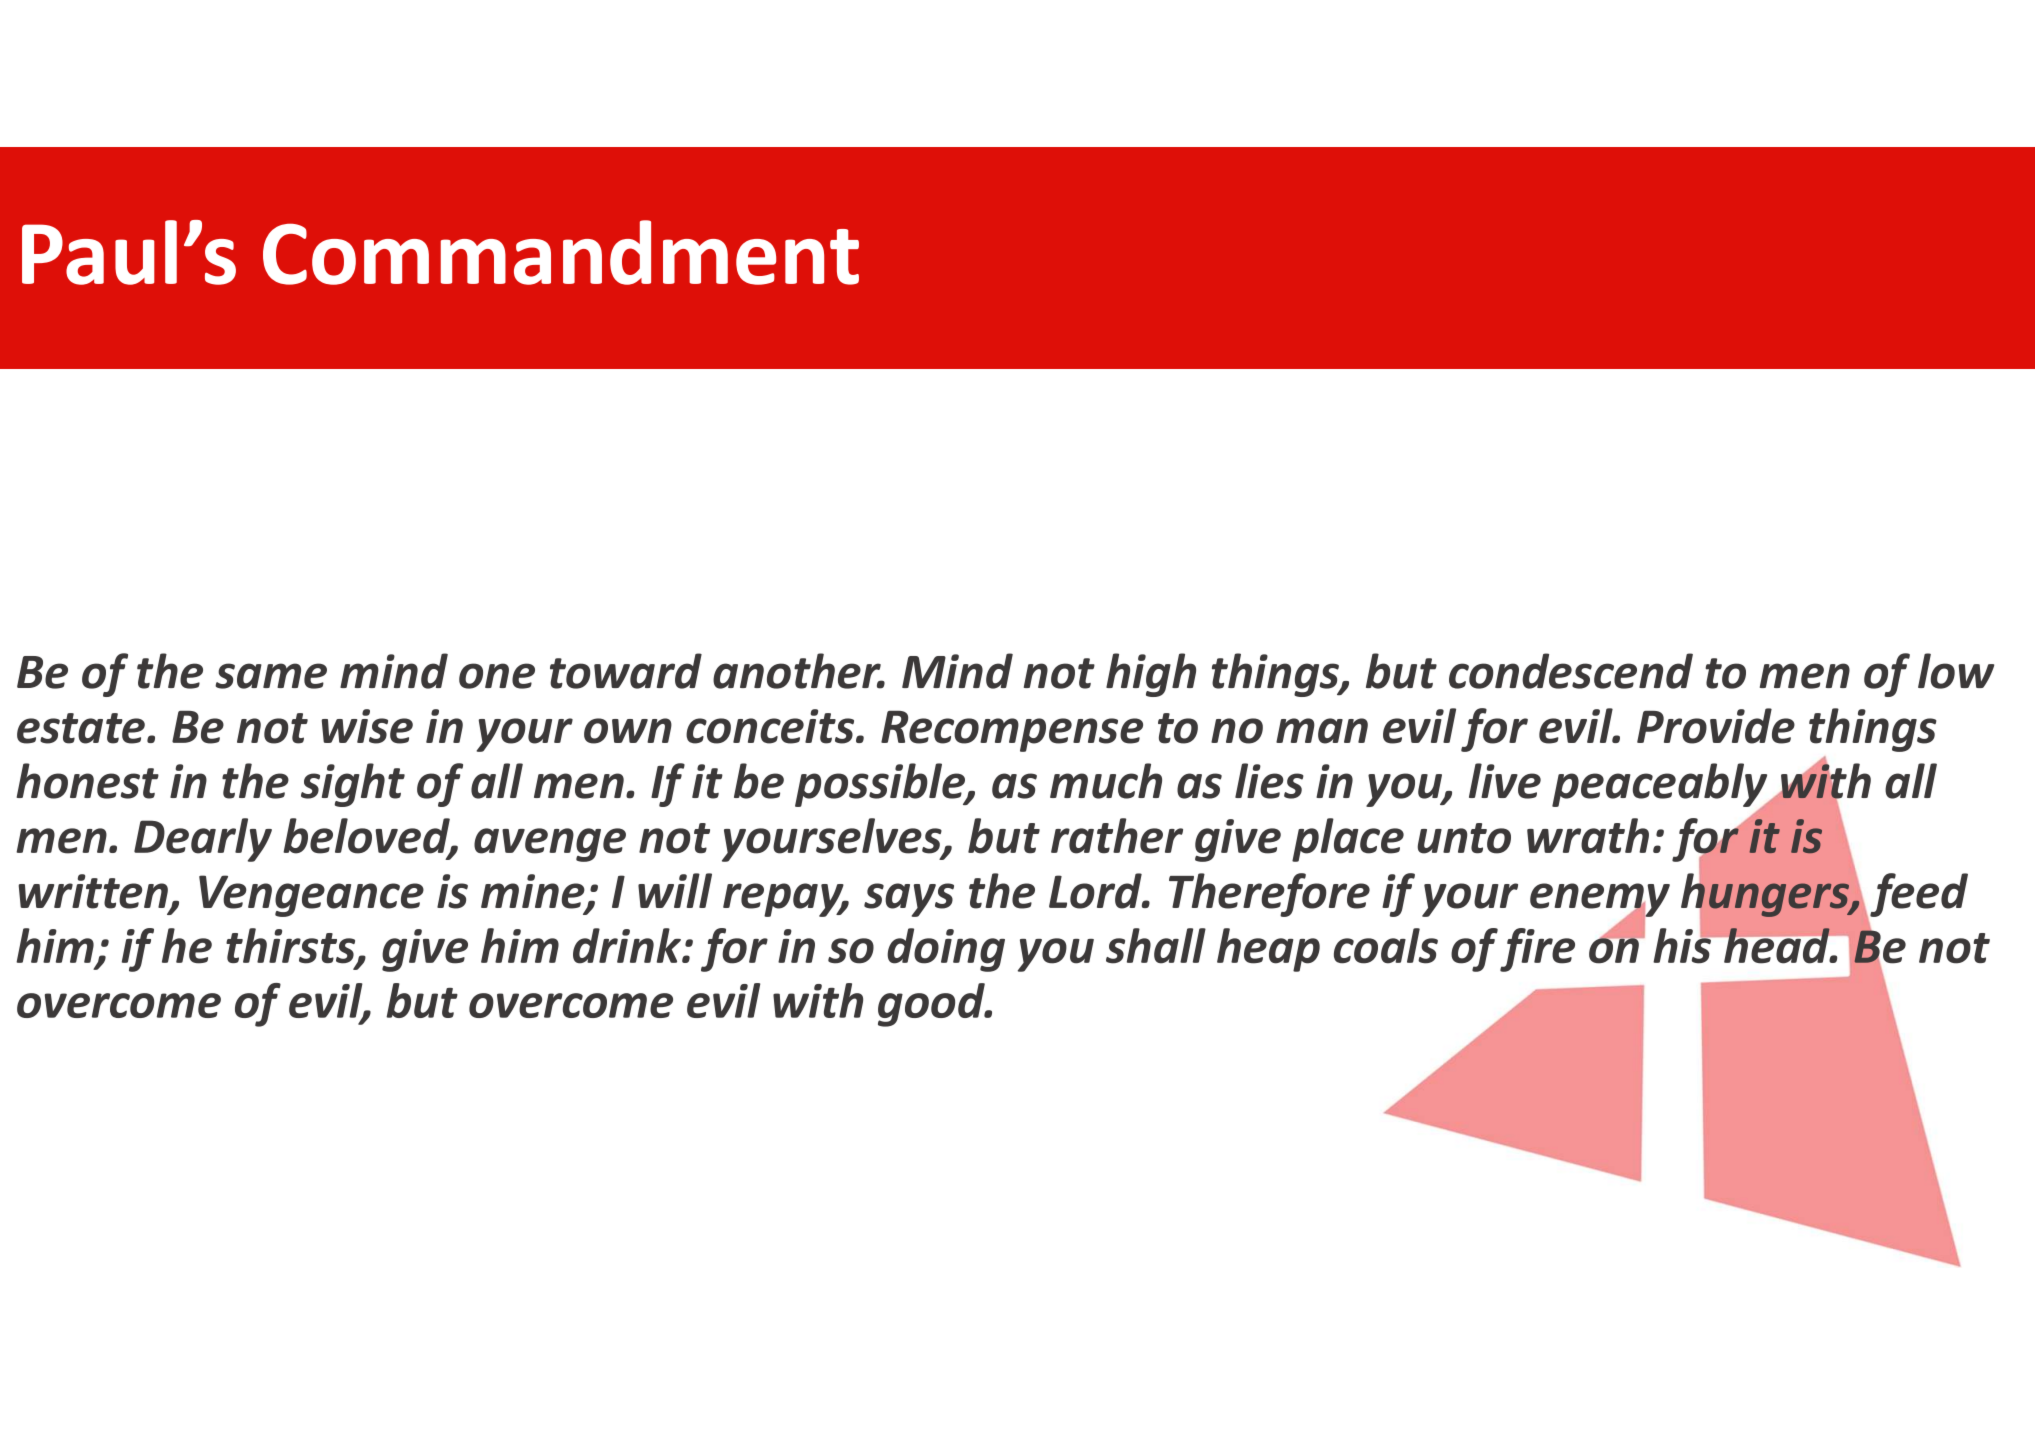  Describe the element at coordinates (271, 676) in the document. I see `same` at that location.
